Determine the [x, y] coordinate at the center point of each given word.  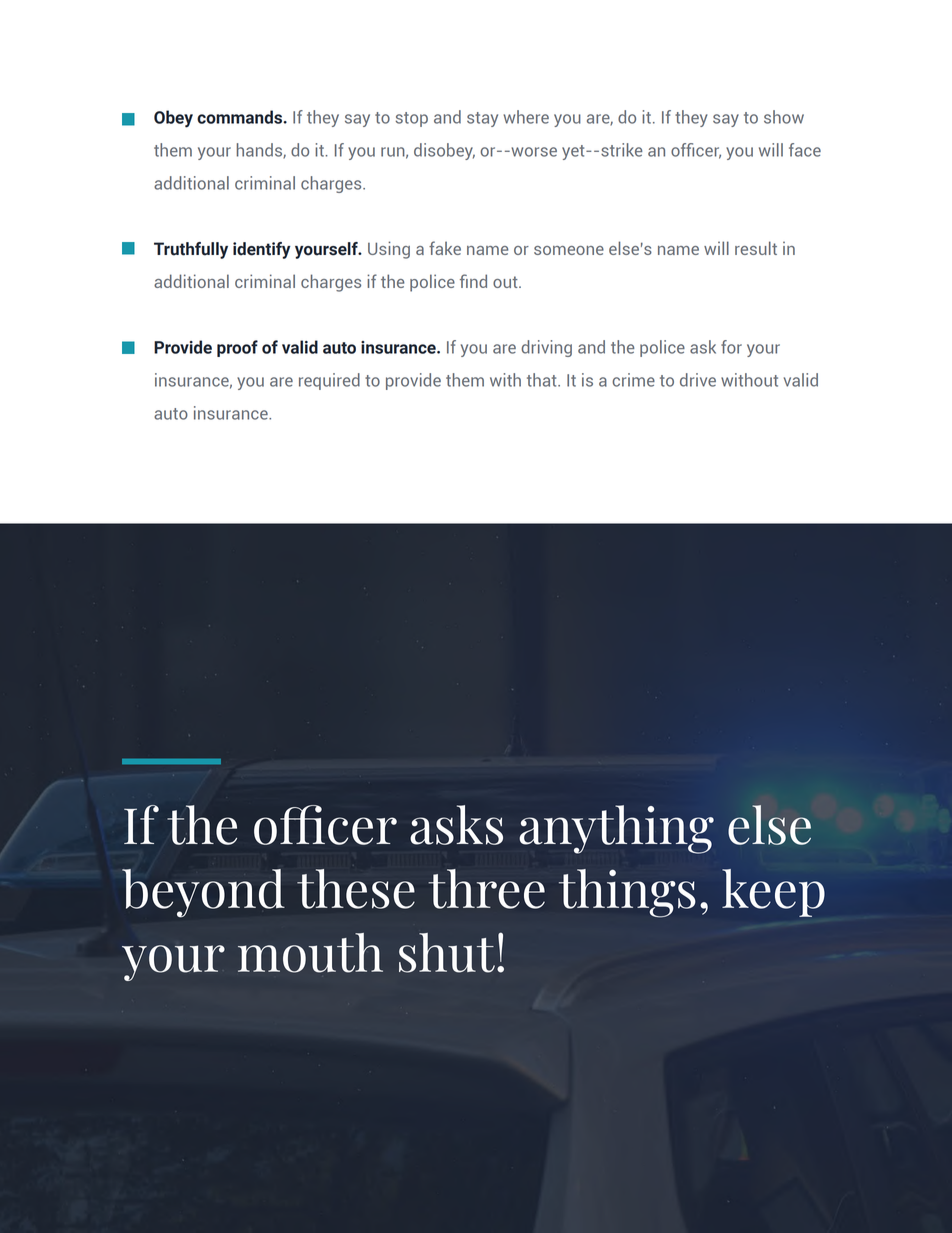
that [543, 380]
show [784, 117]
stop [412, 119]
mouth [310, 953]
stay [482, 119]
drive [698, 380]
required [329, 381]
